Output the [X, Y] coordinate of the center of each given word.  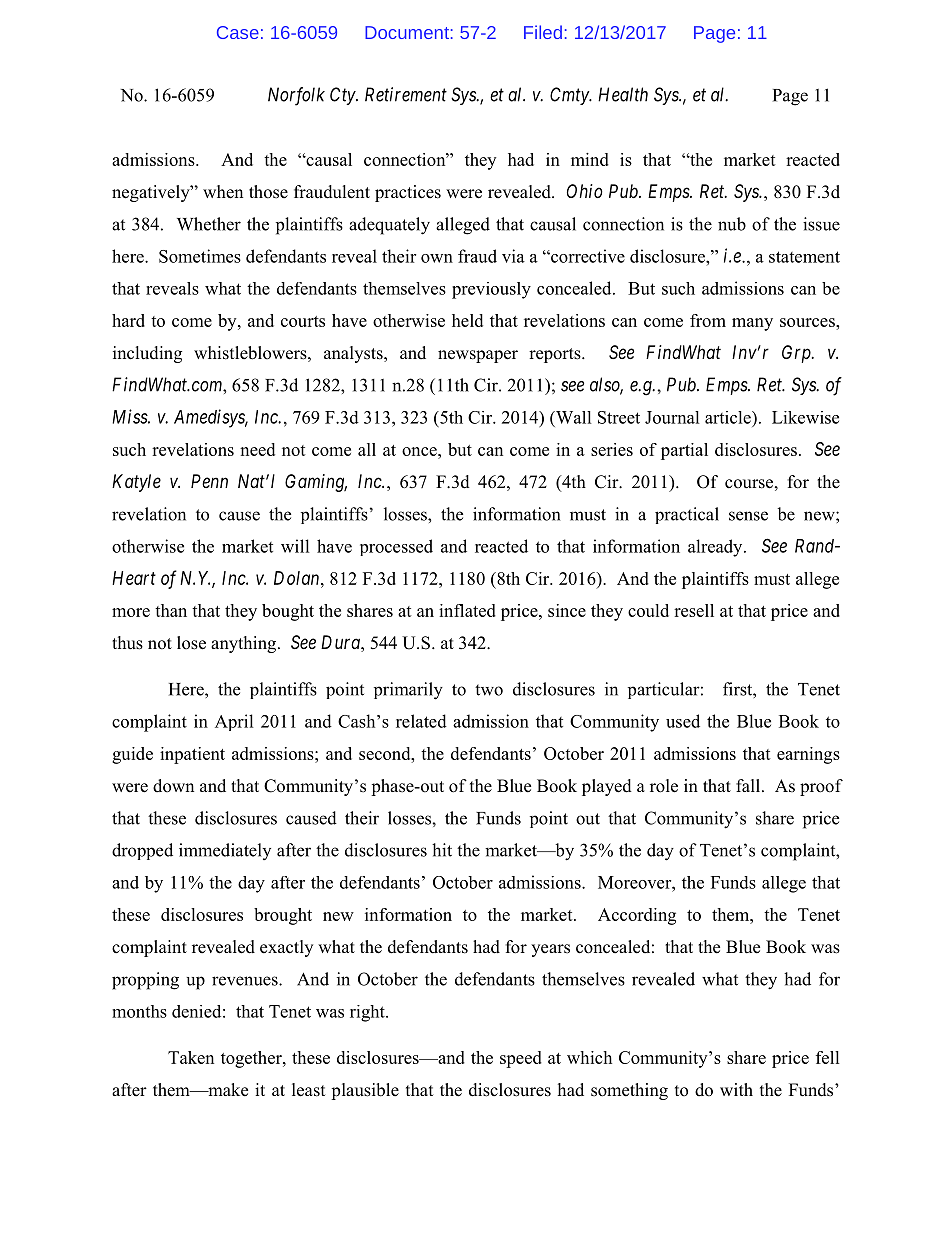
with [736, 1089]
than [171, 610]
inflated [467, 610]
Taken [191, 1057]
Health [623, 94]
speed [521, 1059]
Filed [543, 32]
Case [238, 32]
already [716, 548]
